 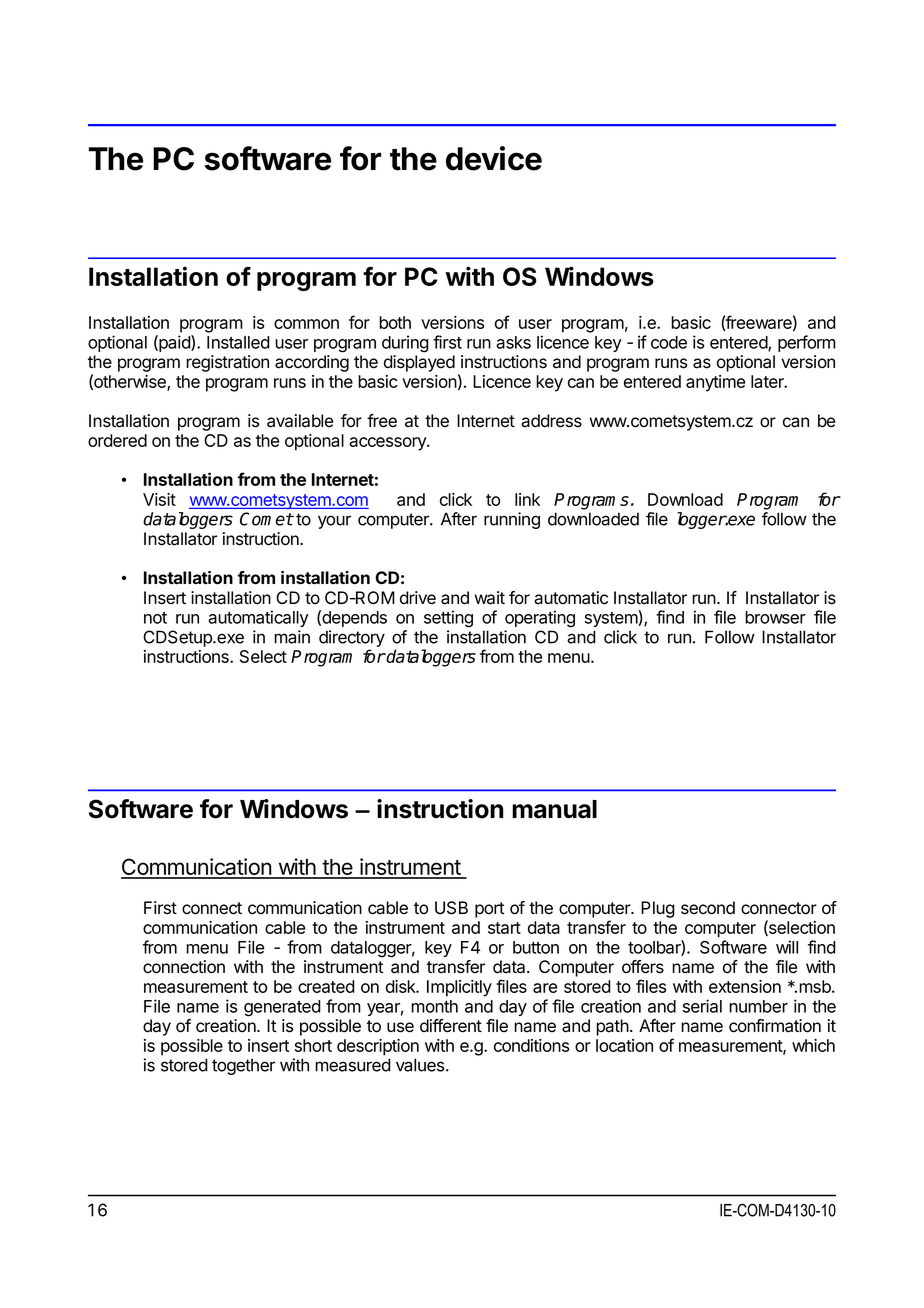 I want to click on together, so click(x=243, y=1066).
